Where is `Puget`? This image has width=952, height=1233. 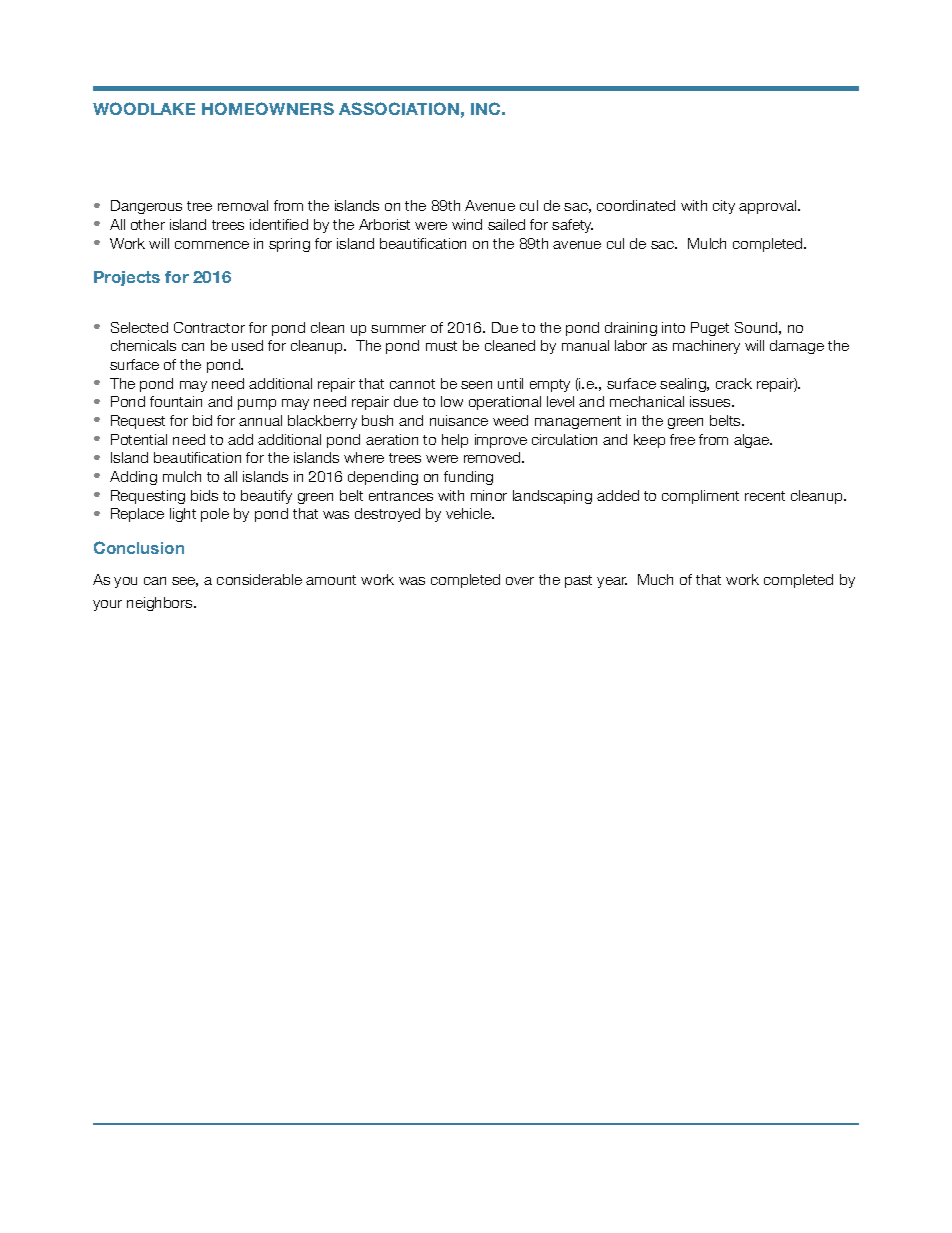 Puget is located at coordinates (710, 329).
